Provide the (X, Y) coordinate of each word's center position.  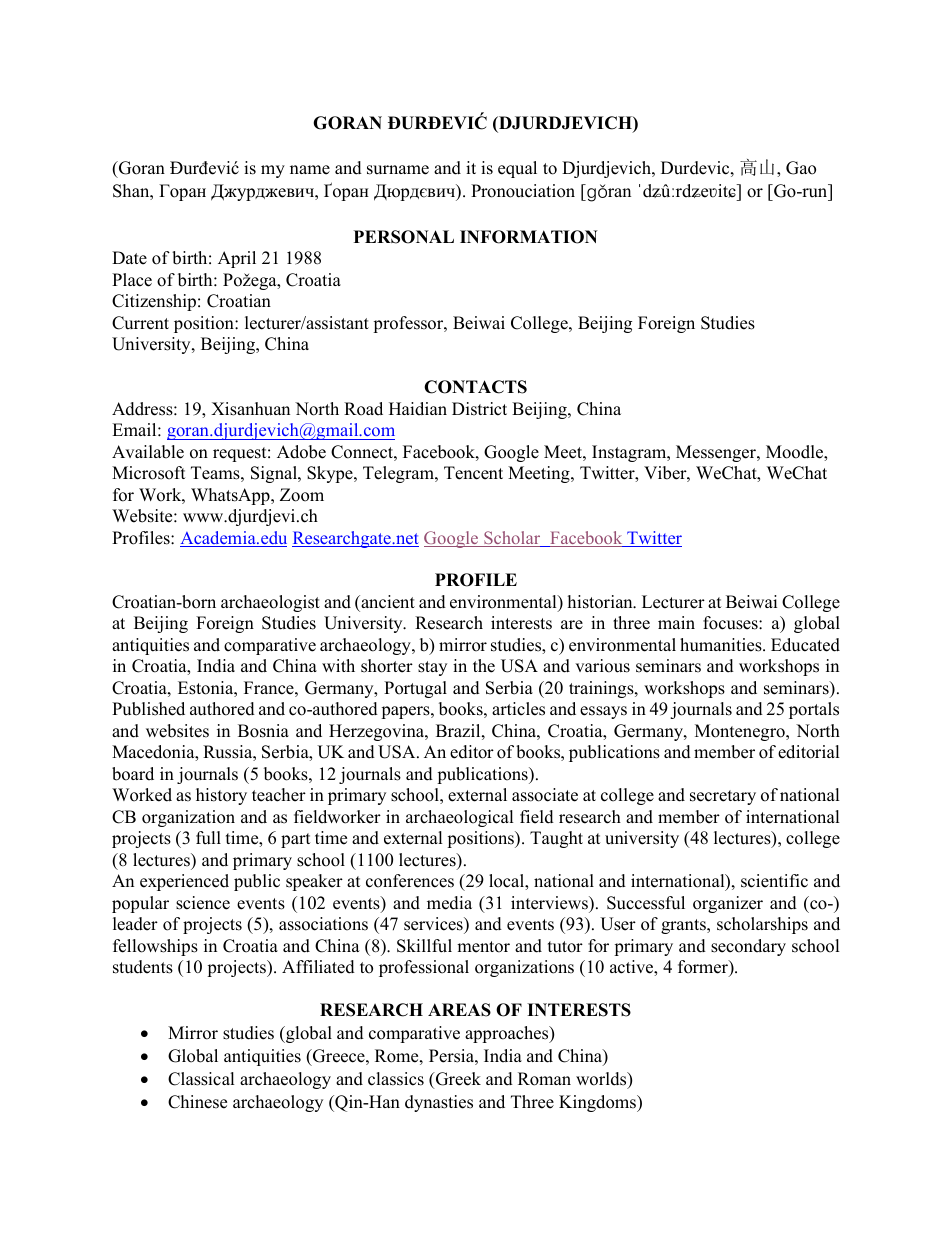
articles (518, 709)
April (237, 259)
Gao (801, 168)
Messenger (717, 453)
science (203, 903)
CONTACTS (475, 387)
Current (140, 323)
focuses (731, 623)
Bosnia (263, 731)
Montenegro (741, 732)
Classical (201, 1079)
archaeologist (270, 603)
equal (517, 169)
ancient (387, 602)
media (449, 903)
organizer (728, 904)
